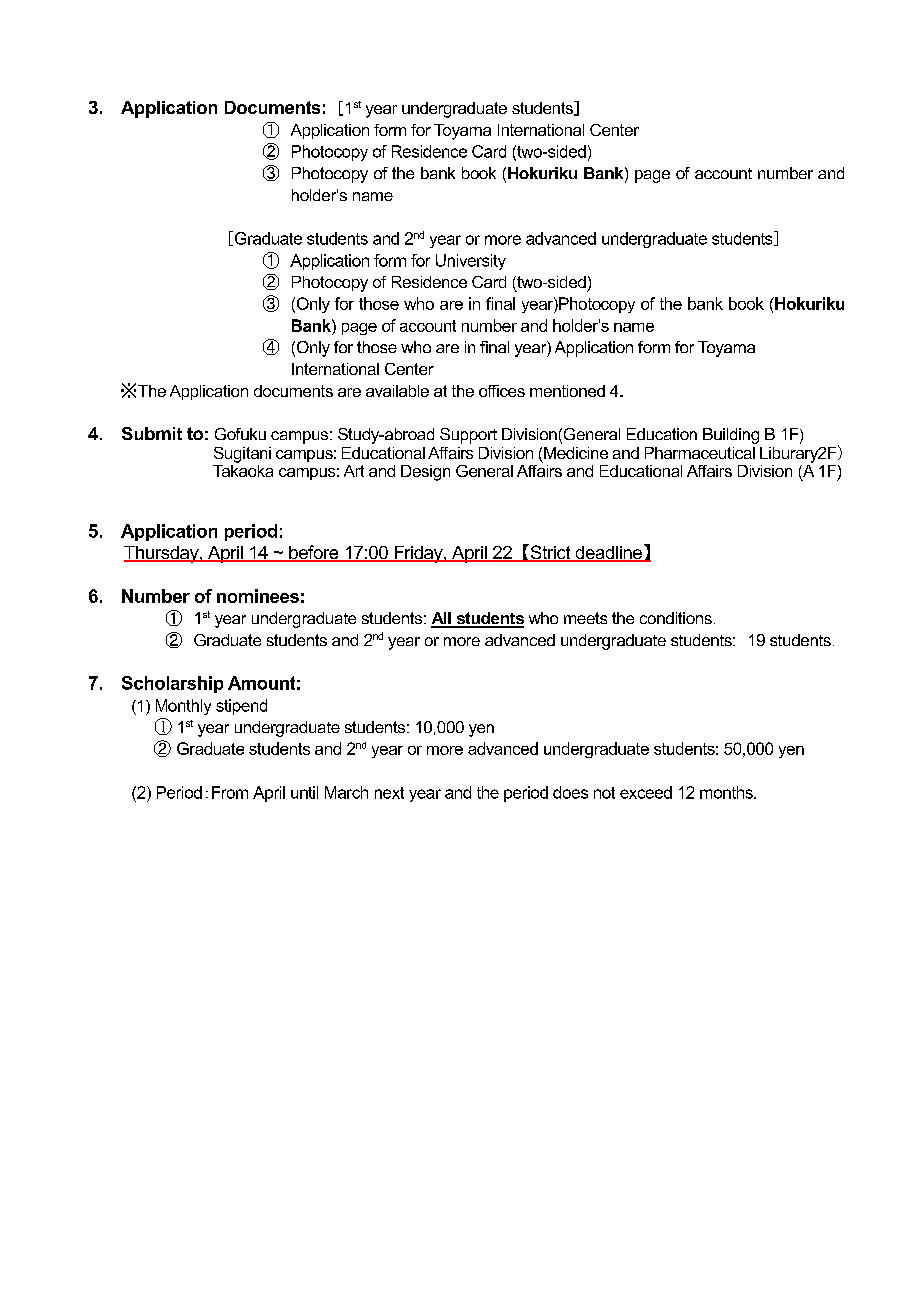  I want to click on mentioned, so click(567, 391).
